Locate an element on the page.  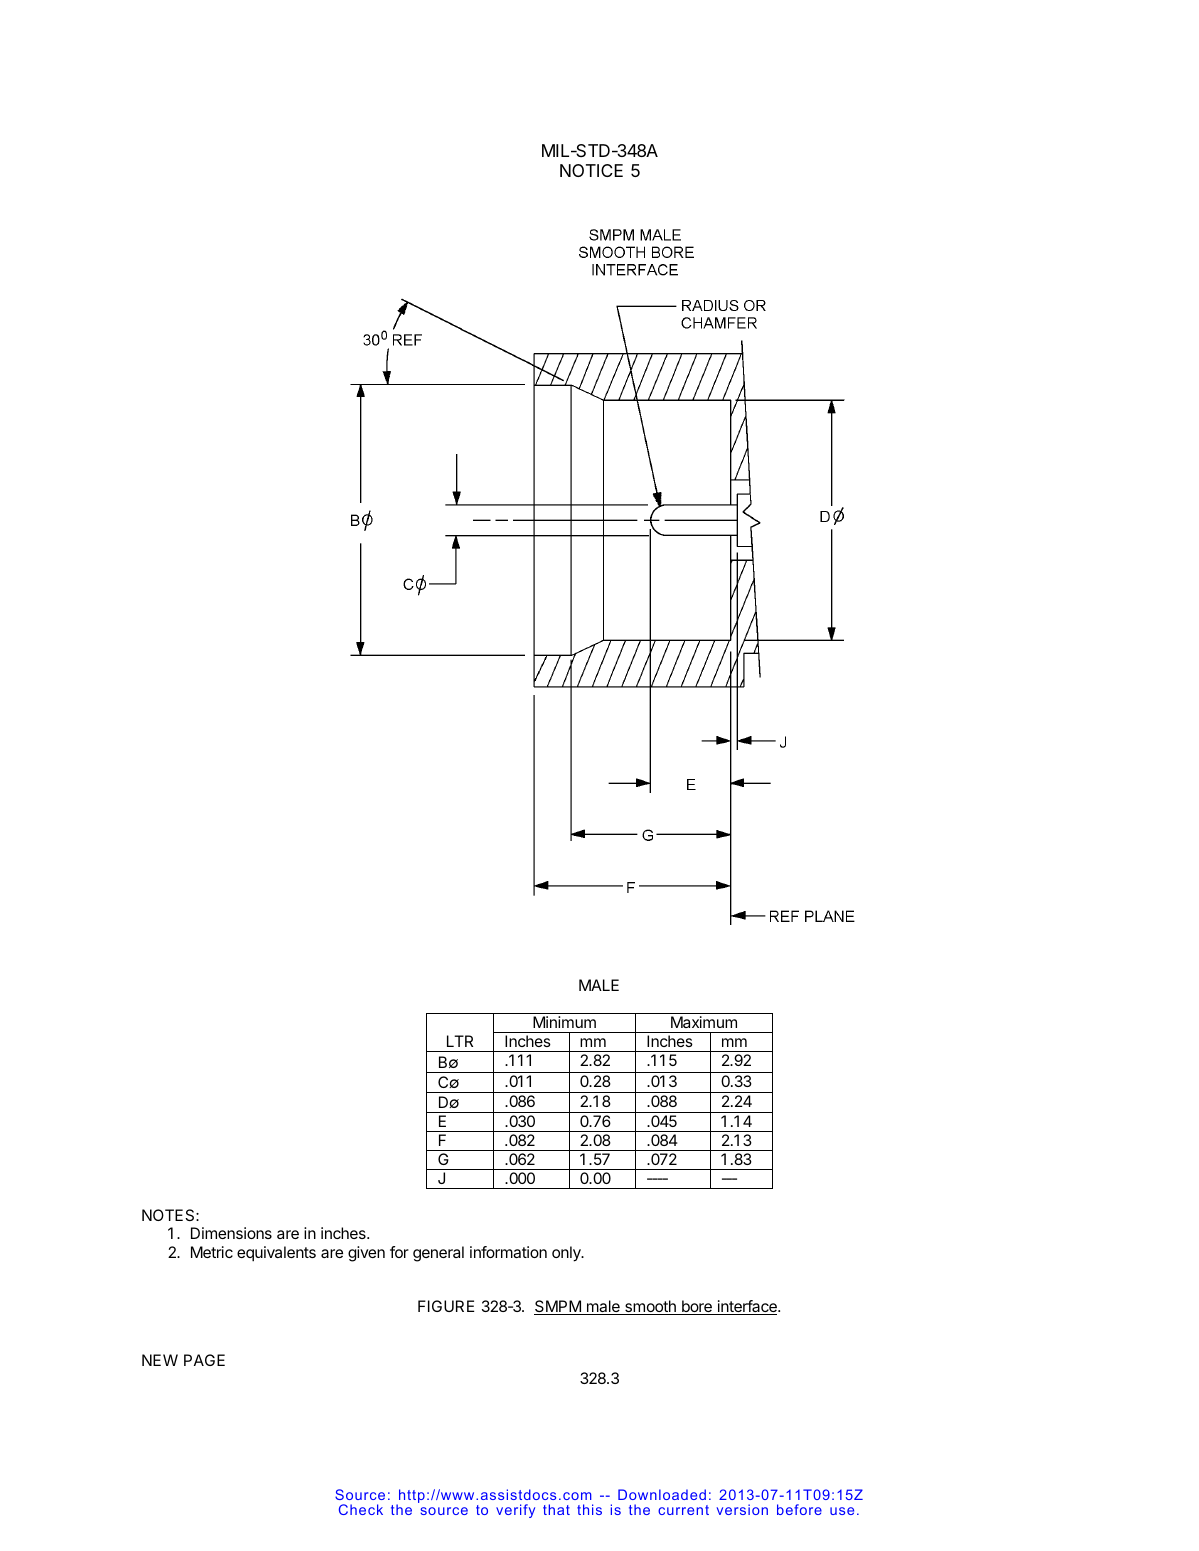
Metric is located at coordinates (212, 1252).
